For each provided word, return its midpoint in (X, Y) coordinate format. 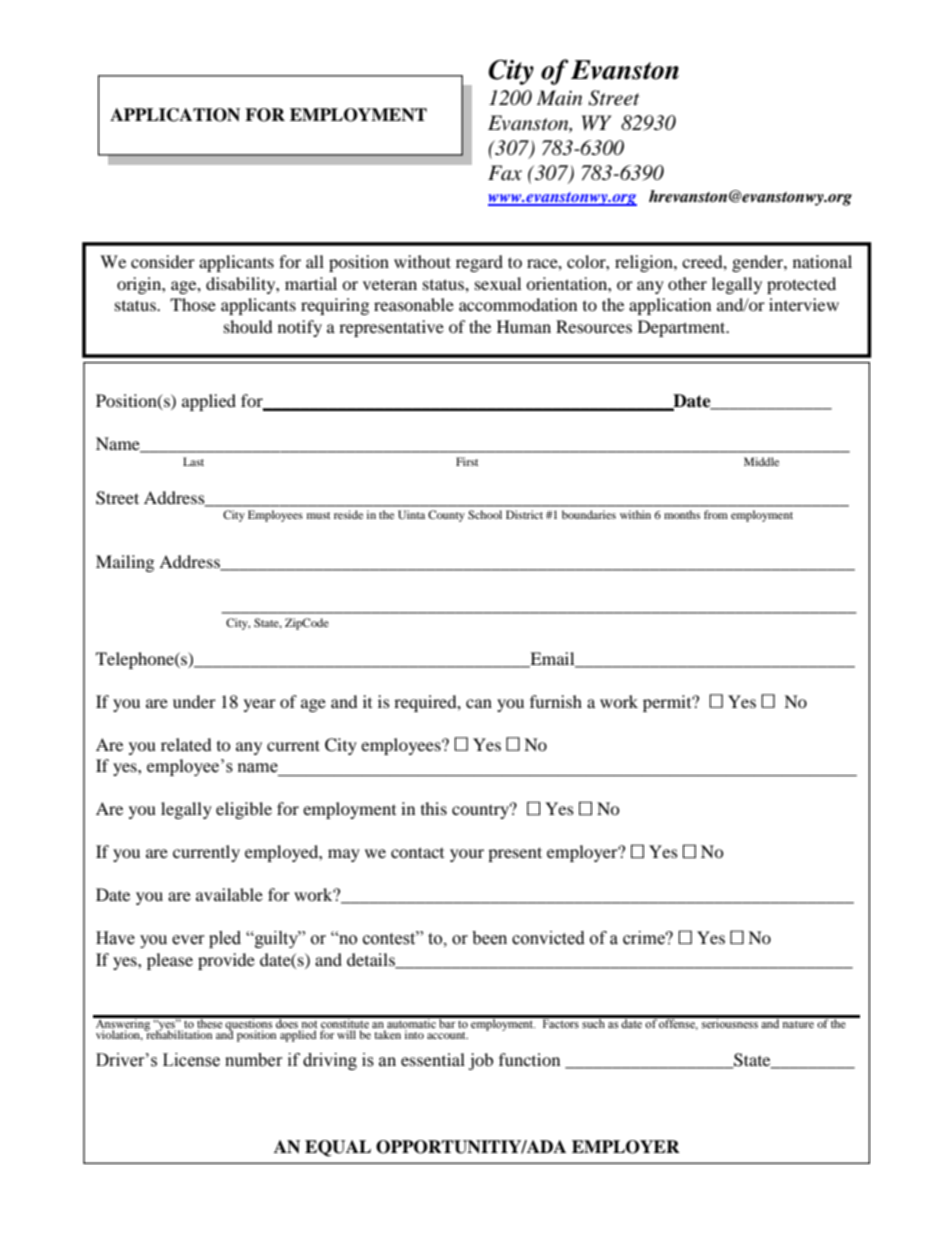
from (716, 514)
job (480, 1061)
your (467, 855)
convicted (548, 938)
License (191, 1060)
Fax (505, 173)
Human (524, 326)
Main (559, 98)
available (229, 894)
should (248, 326)
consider (163, 261)
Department (683, 328)
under (194, 701)
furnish (556, 701)
